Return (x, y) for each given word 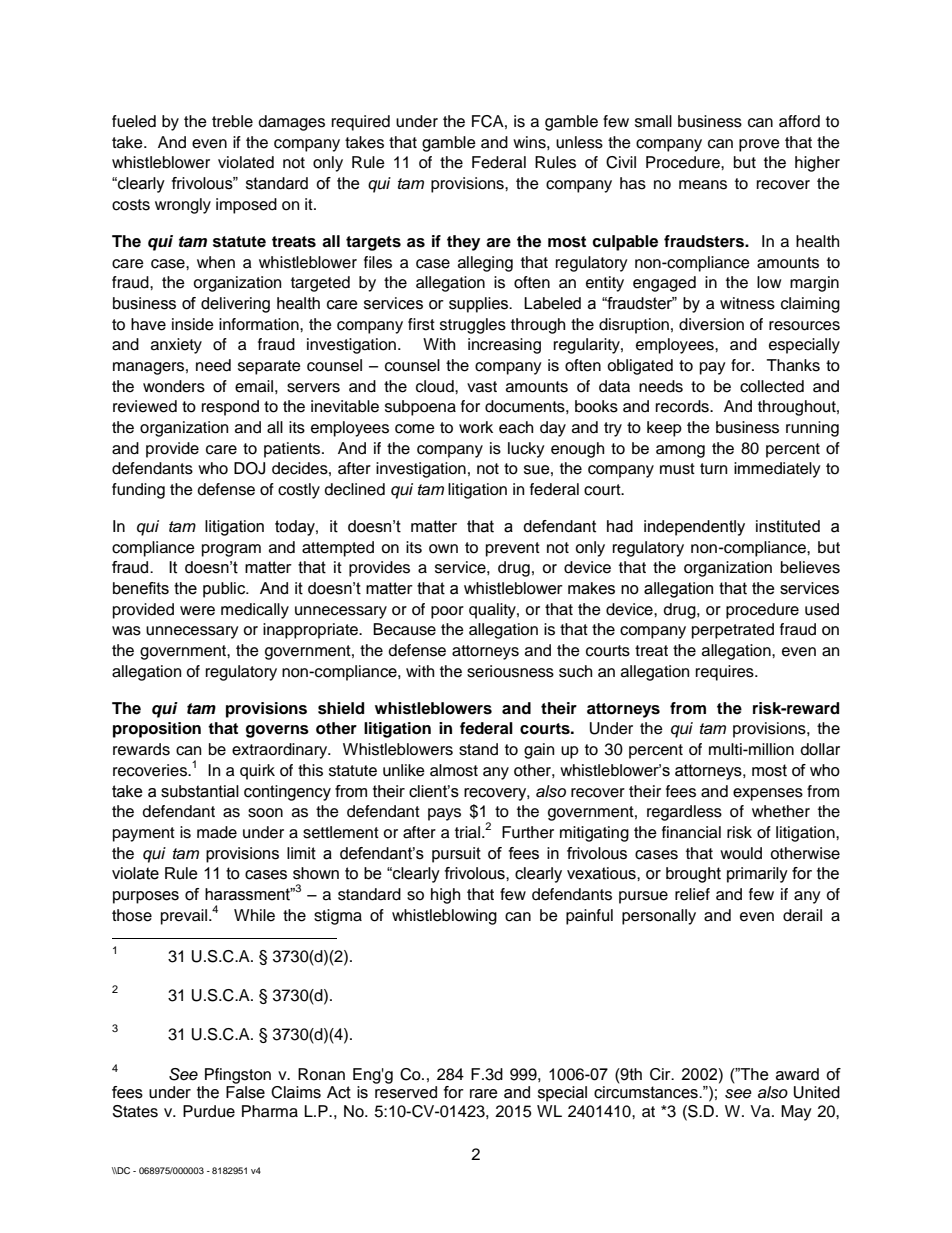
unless (579, 142)
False (245, 1092)
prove (759, 145)
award (797, 1074)
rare (484, 1094)
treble (232, 121)
